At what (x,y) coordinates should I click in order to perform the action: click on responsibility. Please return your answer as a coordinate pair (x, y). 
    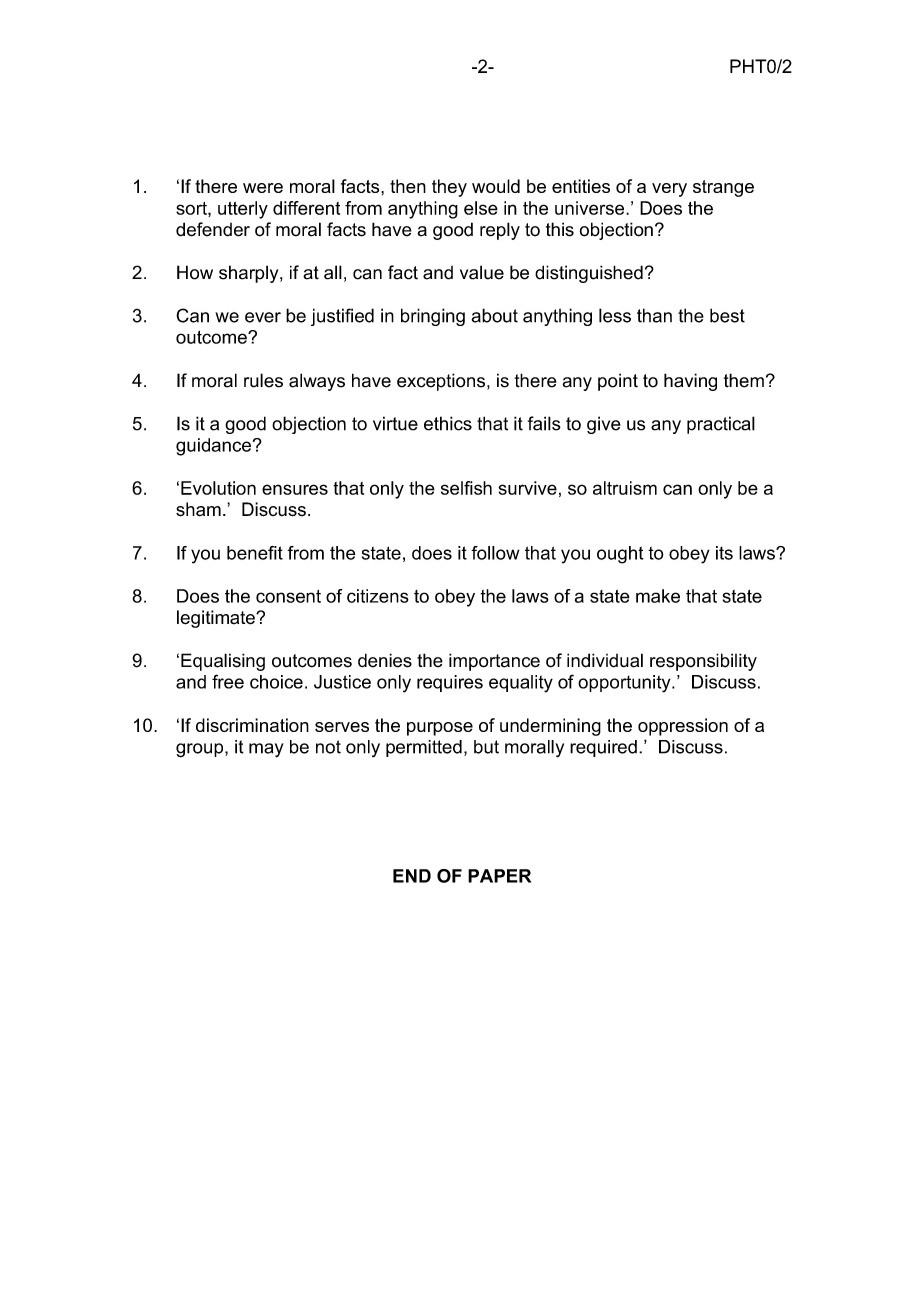
    Looking at the image, I should click on (703, 662).
